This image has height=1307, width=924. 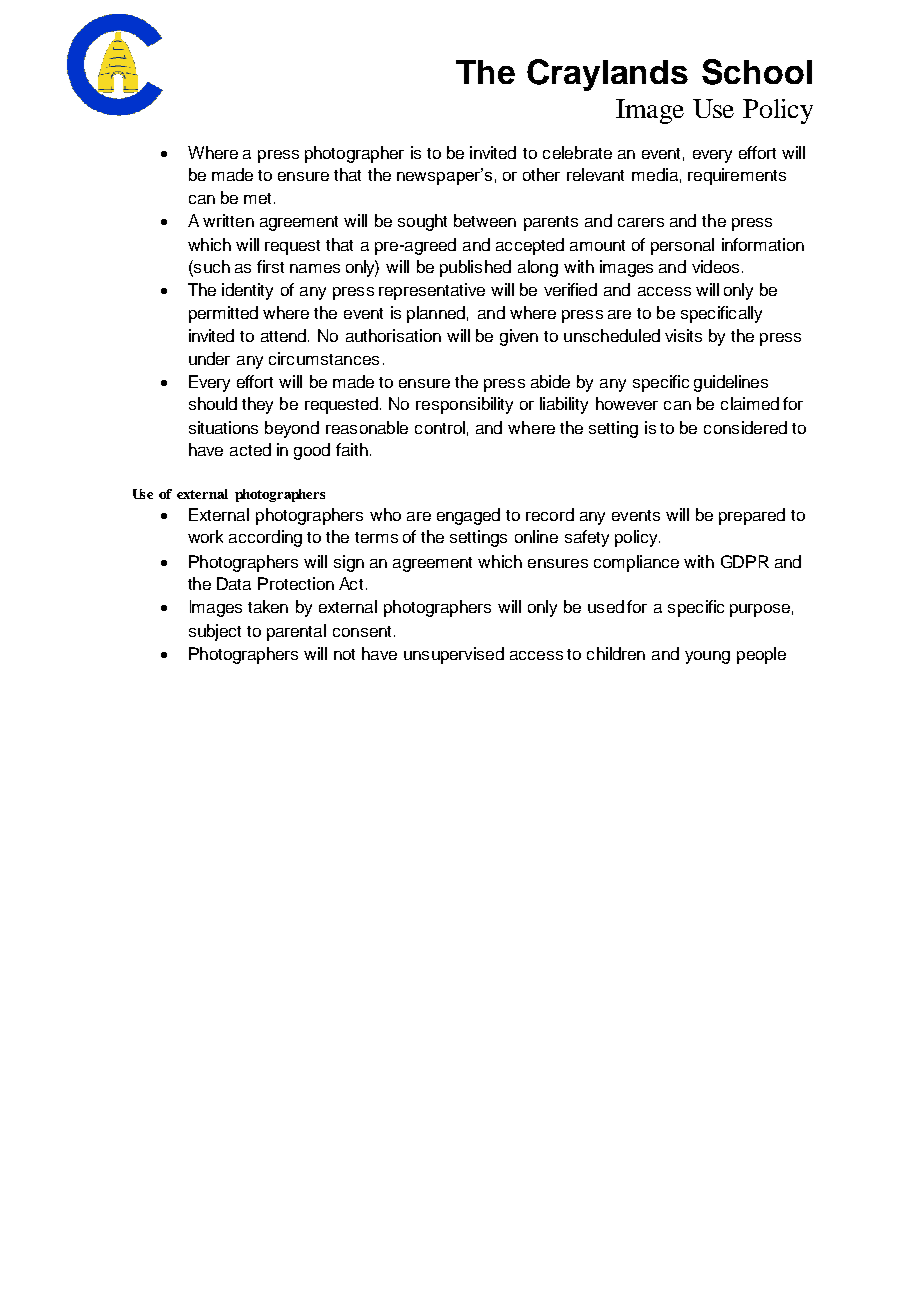 What do you see at coordinates (324, 358) in the image?
I see `circumstances` at bounding box center [324, 358].
